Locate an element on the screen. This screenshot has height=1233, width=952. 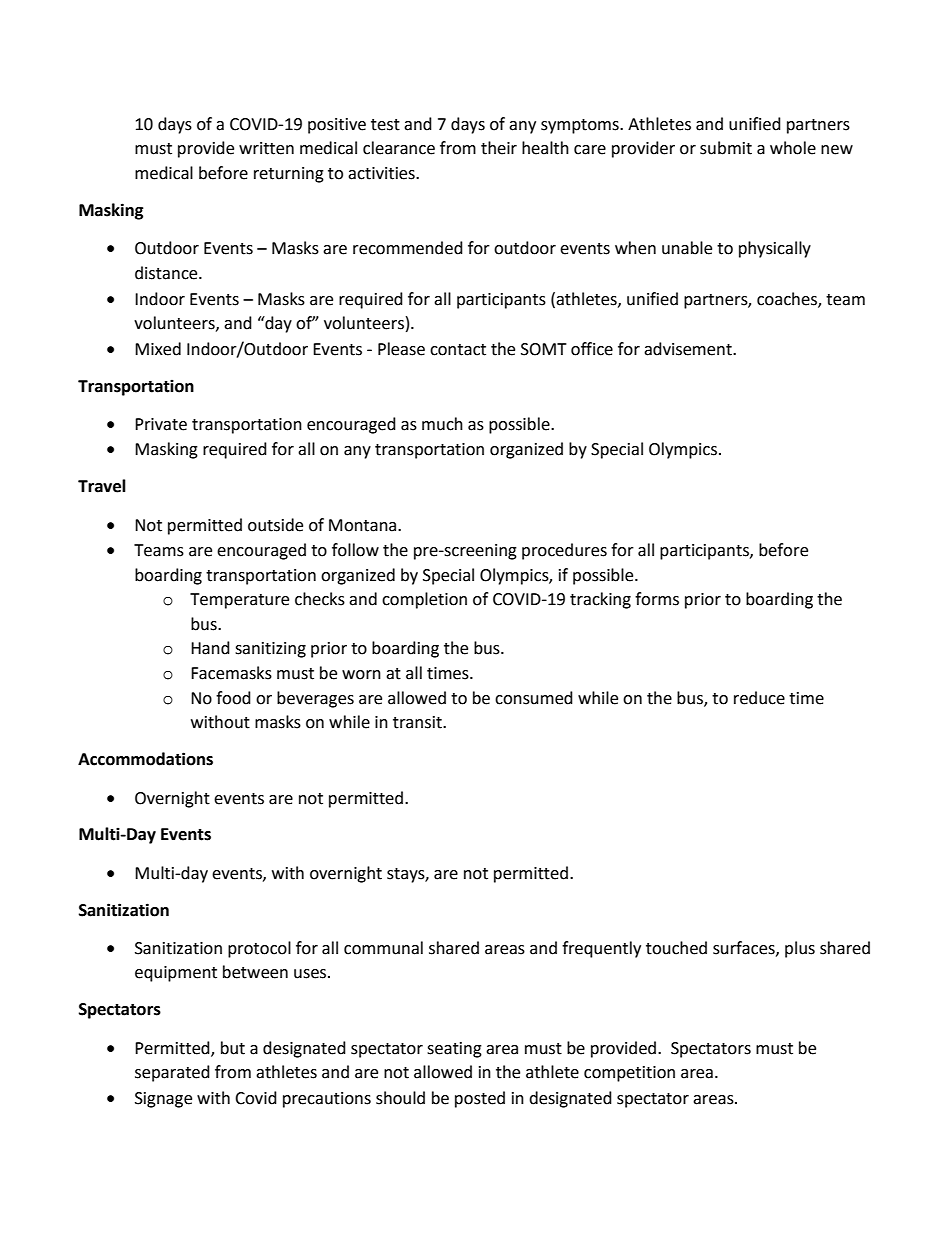
much is located at coordinates (442, 424).
